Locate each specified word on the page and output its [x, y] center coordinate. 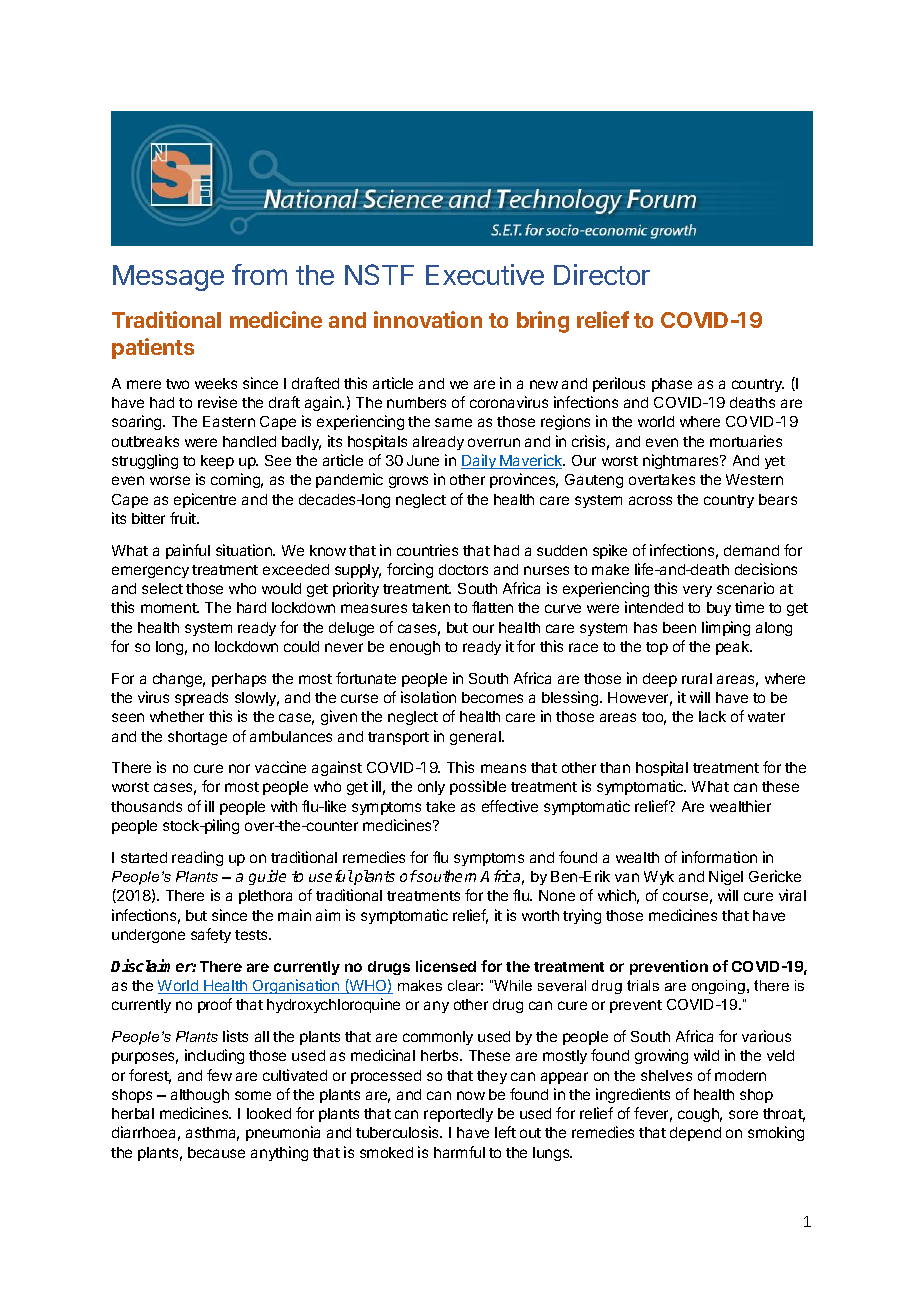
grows [408, 482]
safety [211, 935]
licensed [446, 966]
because [216, 1152]
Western [754, 479]
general [476, 738]
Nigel [726, 877]
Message [168, 278]
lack [712, 716]
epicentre [205, 500]
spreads [201, 699]
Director [602, 274]
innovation [428, 319]
